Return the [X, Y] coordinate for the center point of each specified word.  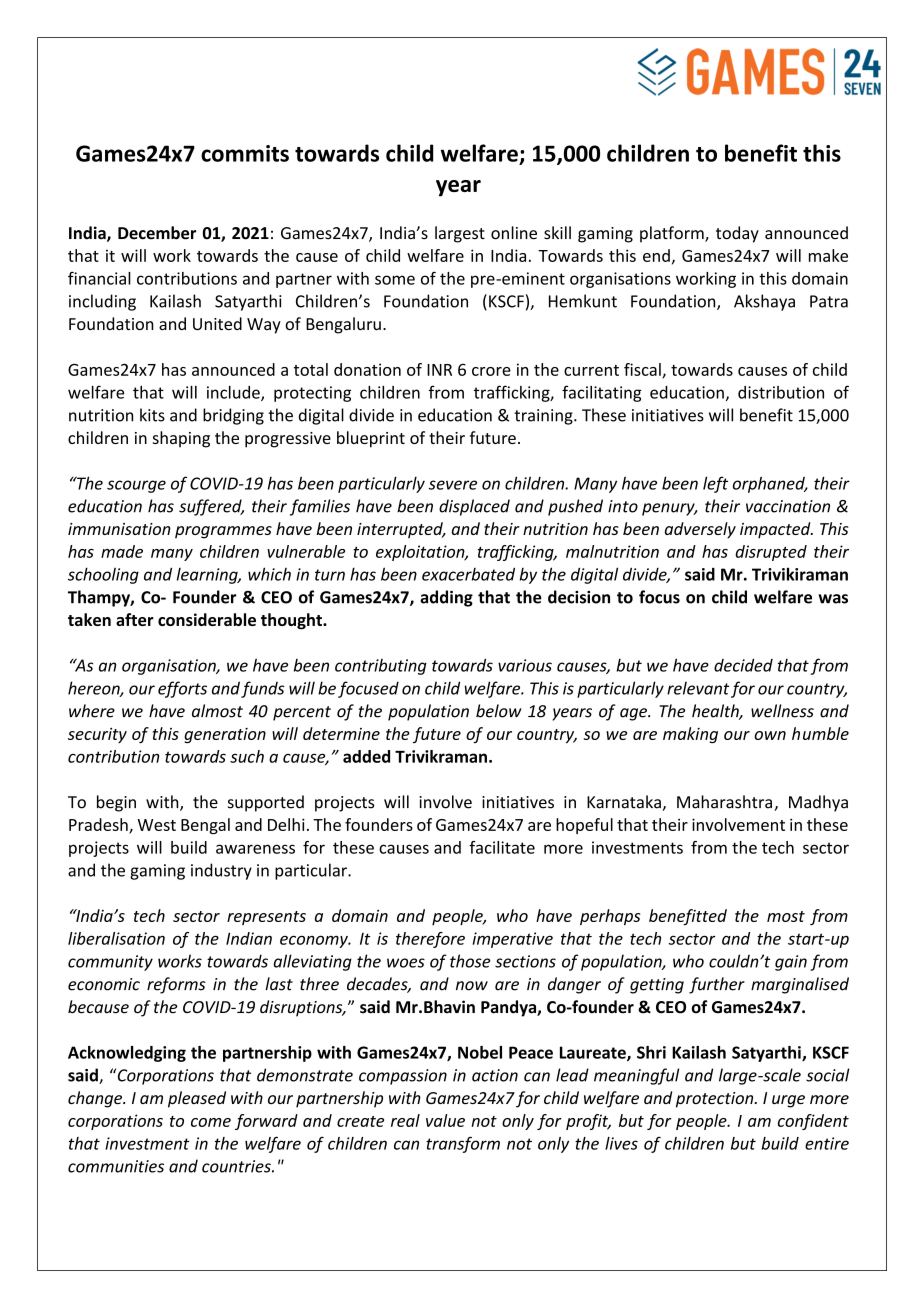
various [525, 665]
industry [221, 871]
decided [743, 665]
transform [463, 1144]
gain [791, 963]
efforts [182, 689]
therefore [430, 940]
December [157, 233]
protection [716, 1100]
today [737, 234]
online [514, 233]
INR [439, 370]
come [211, 1122]
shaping [181, 439]
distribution [781, 392]
